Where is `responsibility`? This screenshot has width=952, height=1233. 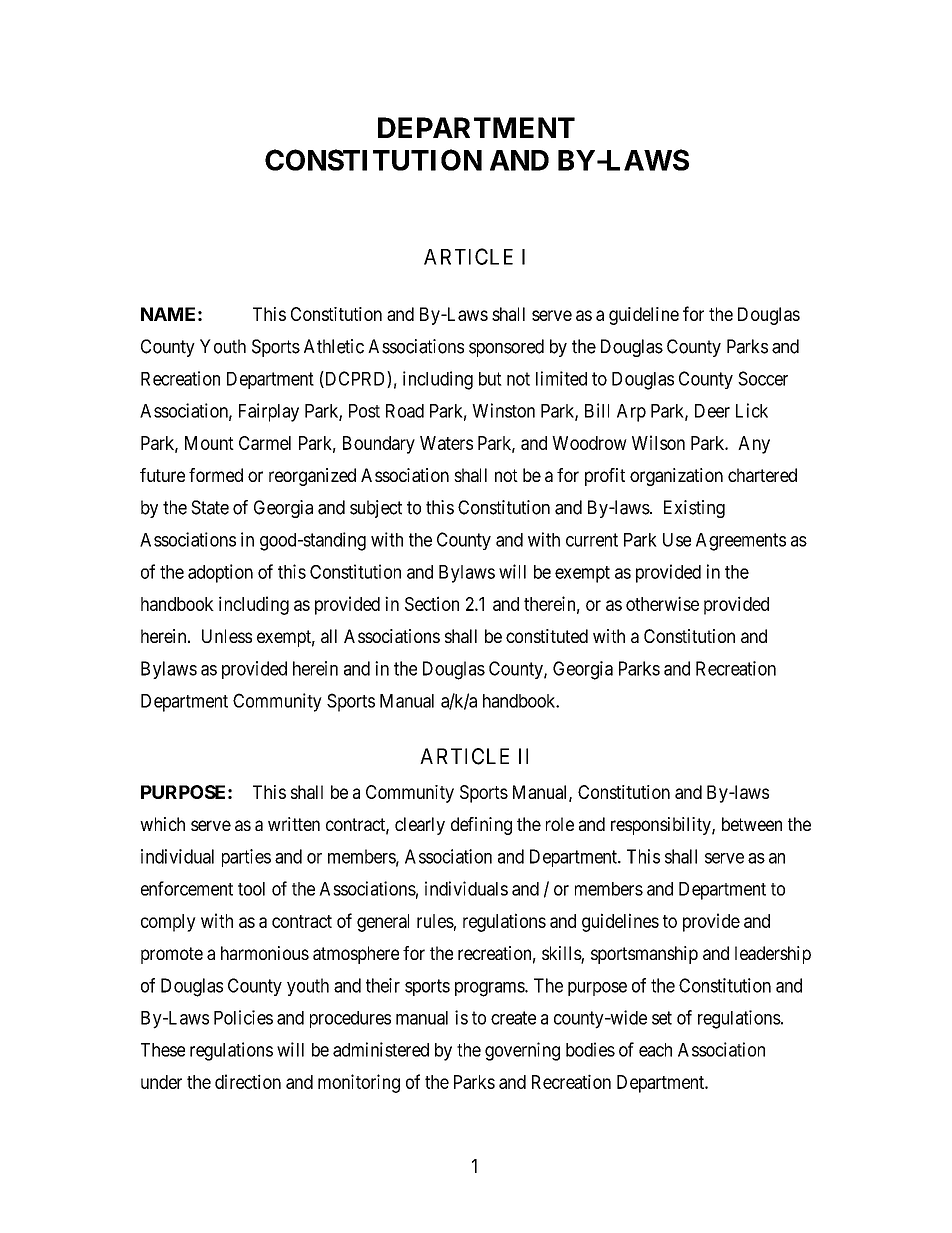
responsibility is located at coordinates (662, 826).
